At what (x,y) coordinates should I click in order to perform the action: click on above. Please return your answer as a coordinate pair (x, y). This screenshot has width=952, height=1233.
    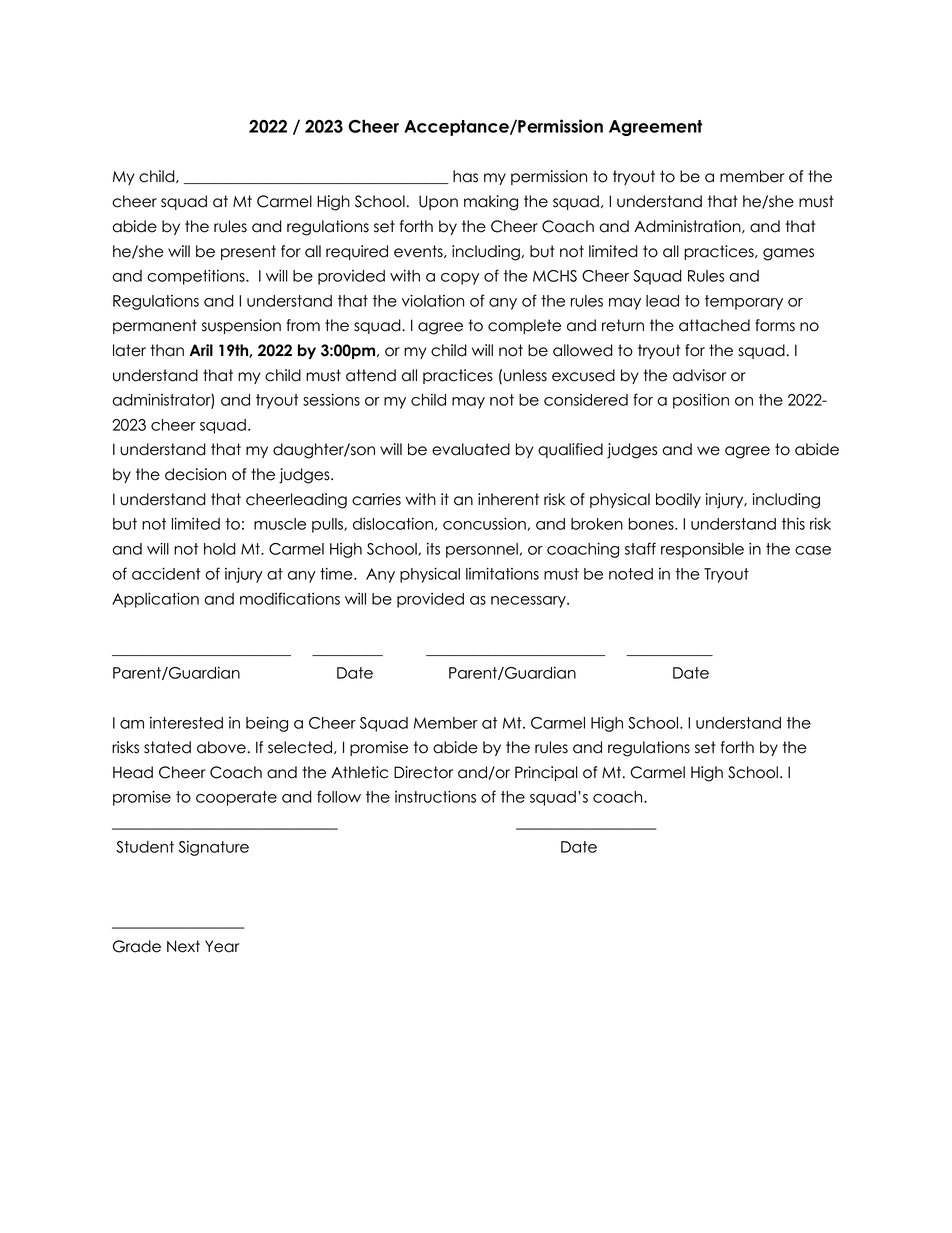
    Looking at the image, I should click on (221, 747).
